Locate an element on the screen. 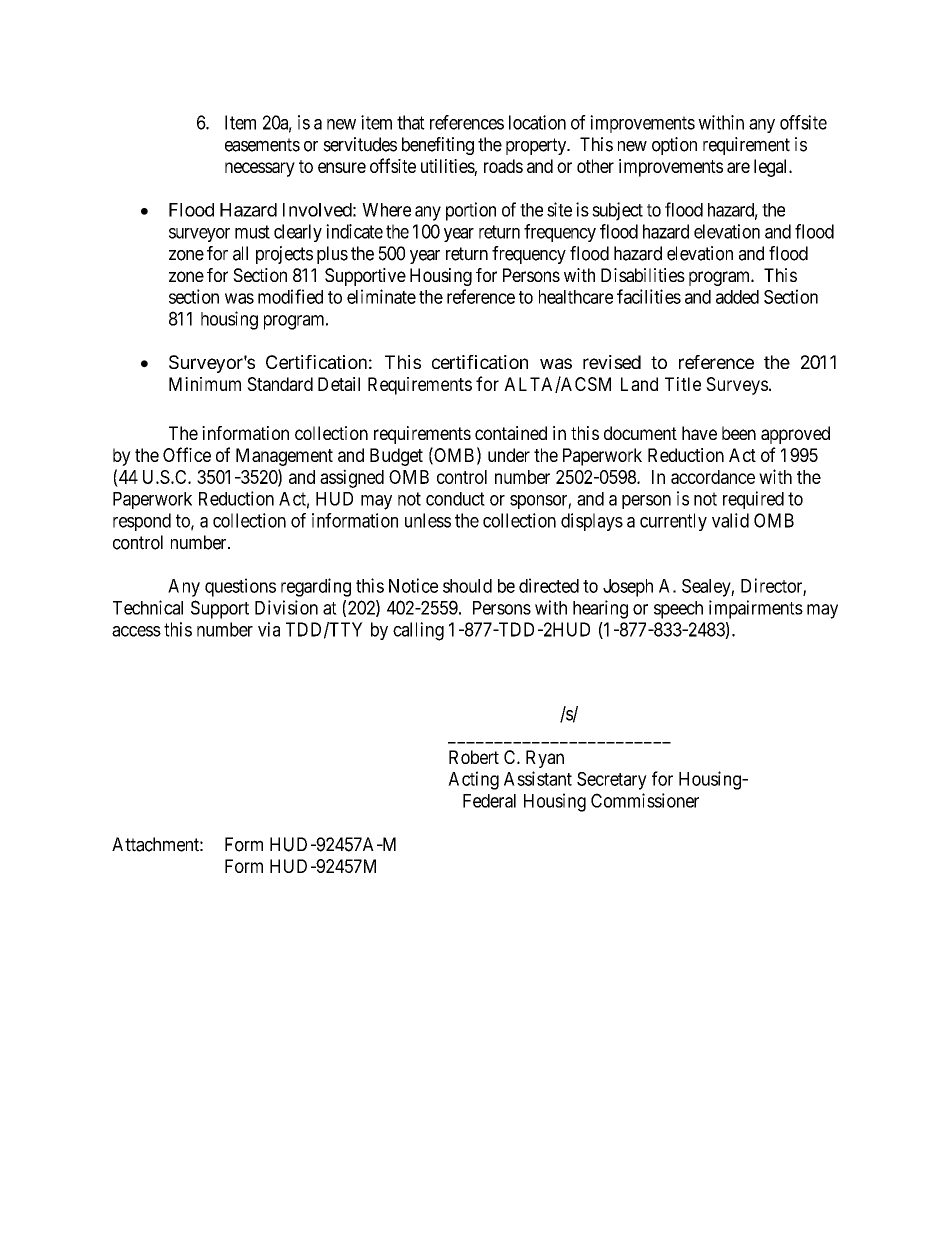 This screenshot has height=1233, width=952. benefiting is located at coordinates (438, 146).
